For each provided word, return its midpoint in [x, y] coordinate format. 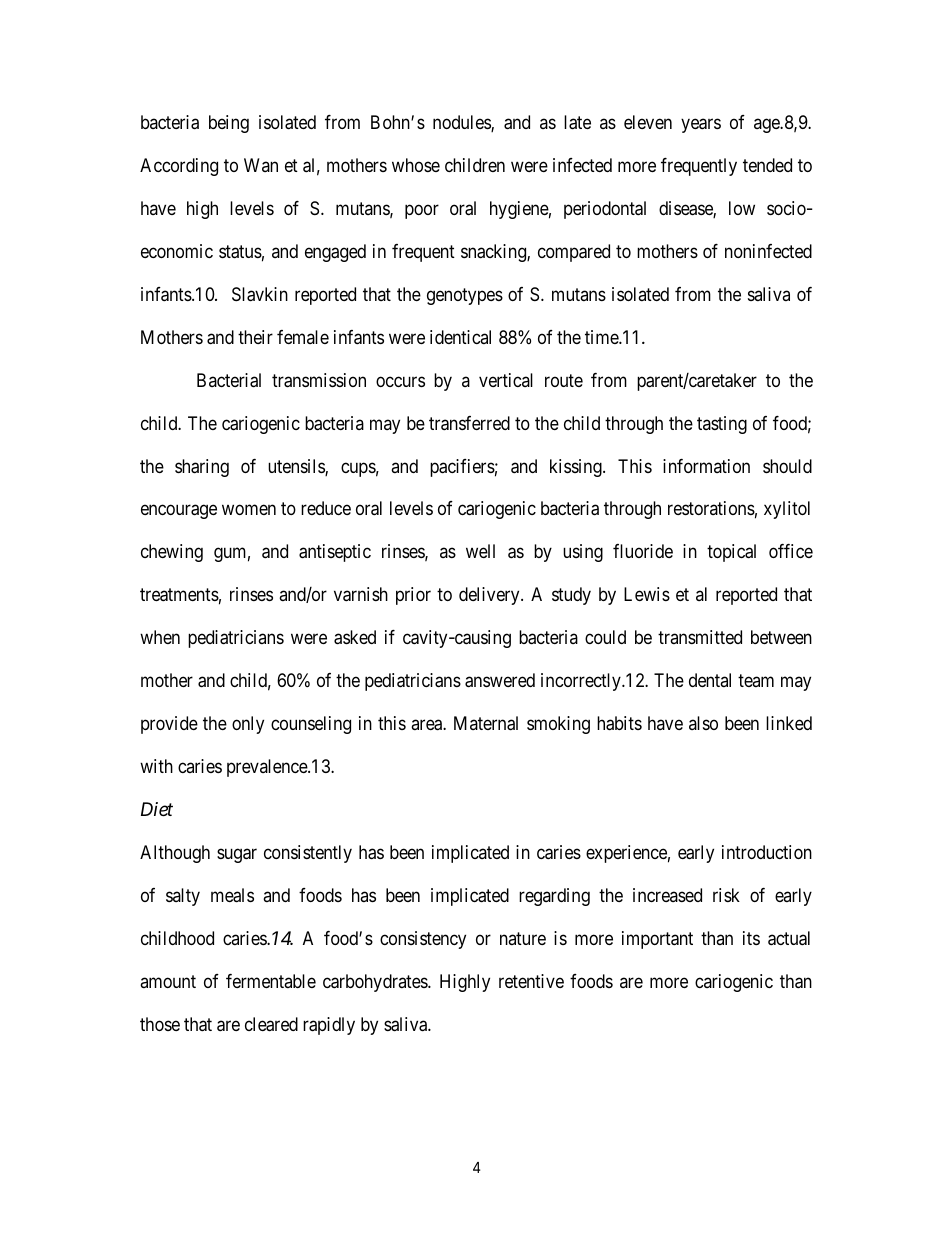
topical [731, 553]
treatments [179, 595]
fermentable [271, 981]
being [229, 124]
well [480, 551]
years [701, 125]
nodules [462, 123]
